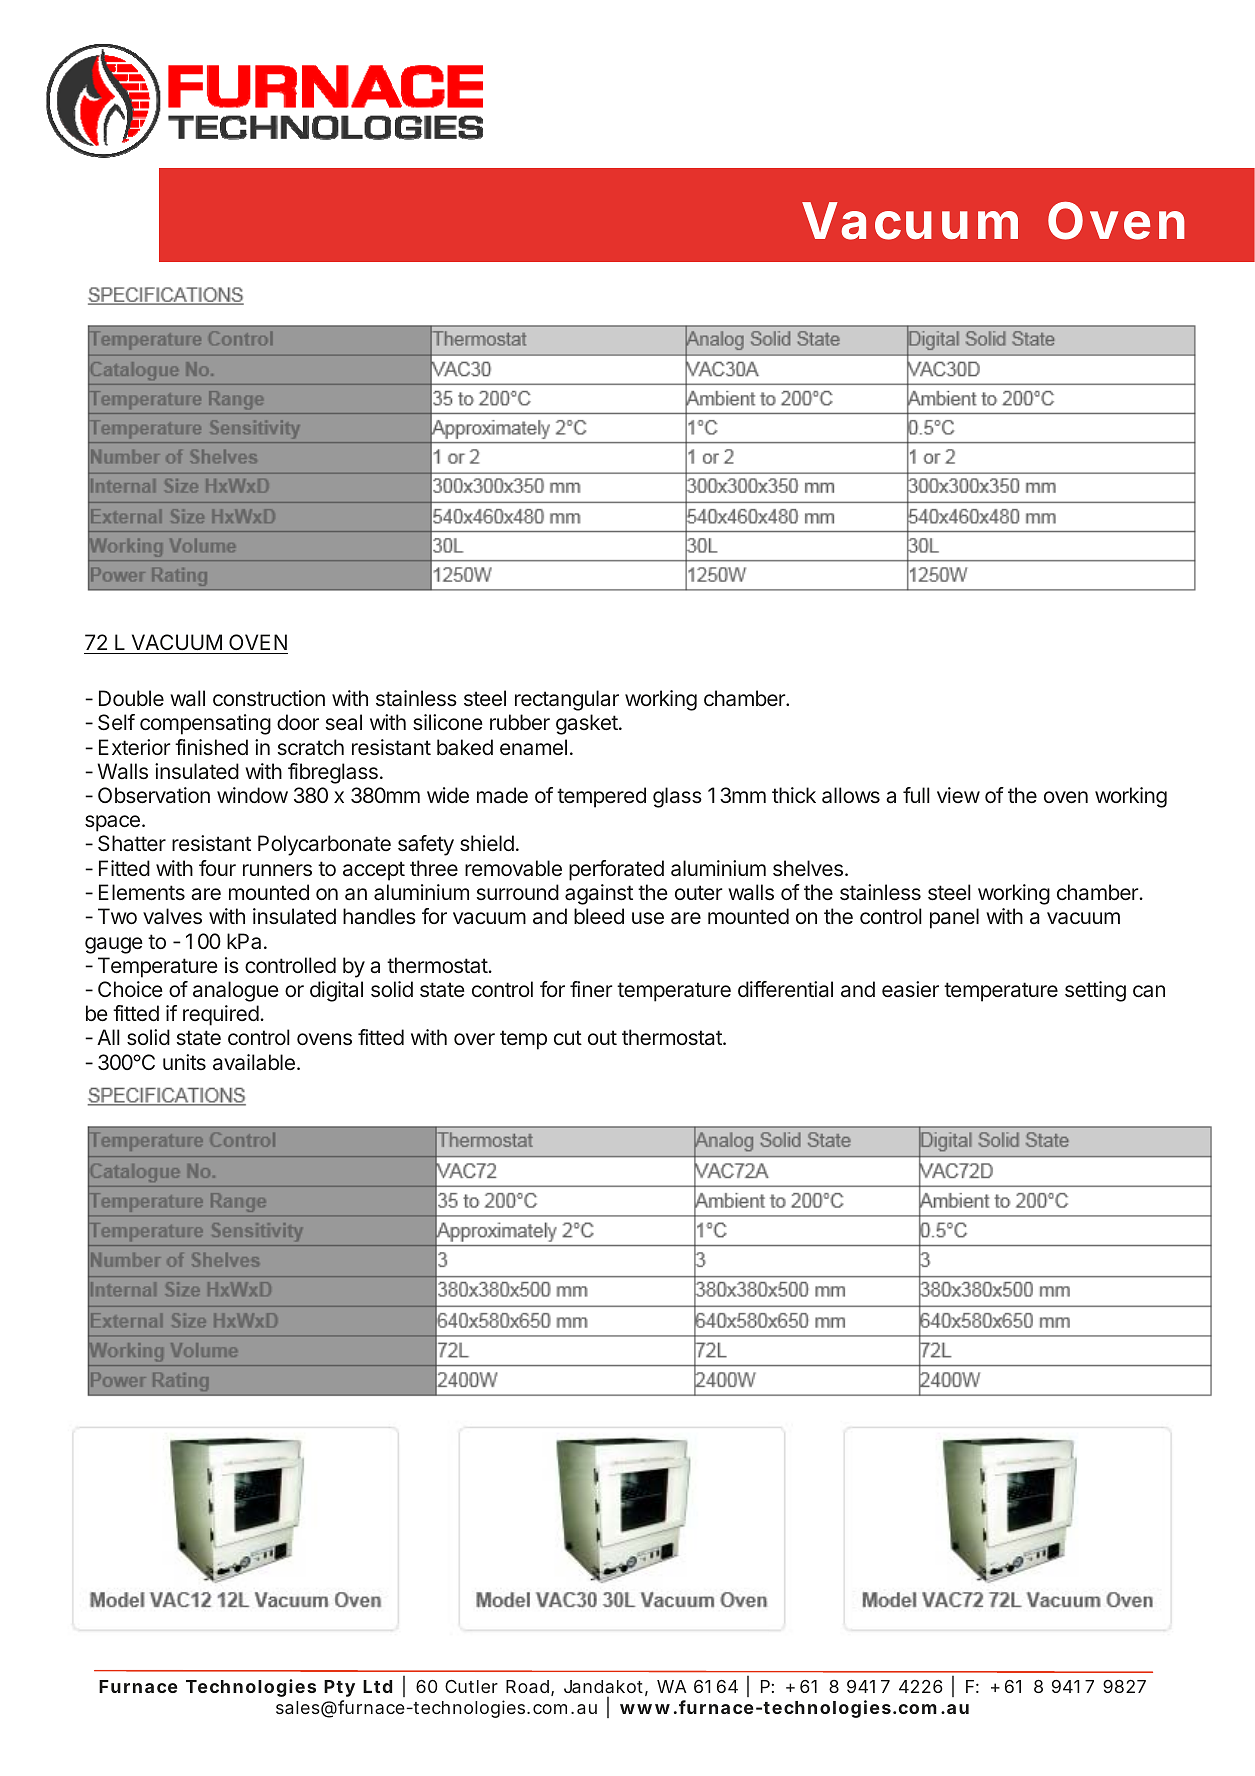  What do you see at coordinates (958, 795) in the document?
I see `view` at bounding box center [958, 795].
